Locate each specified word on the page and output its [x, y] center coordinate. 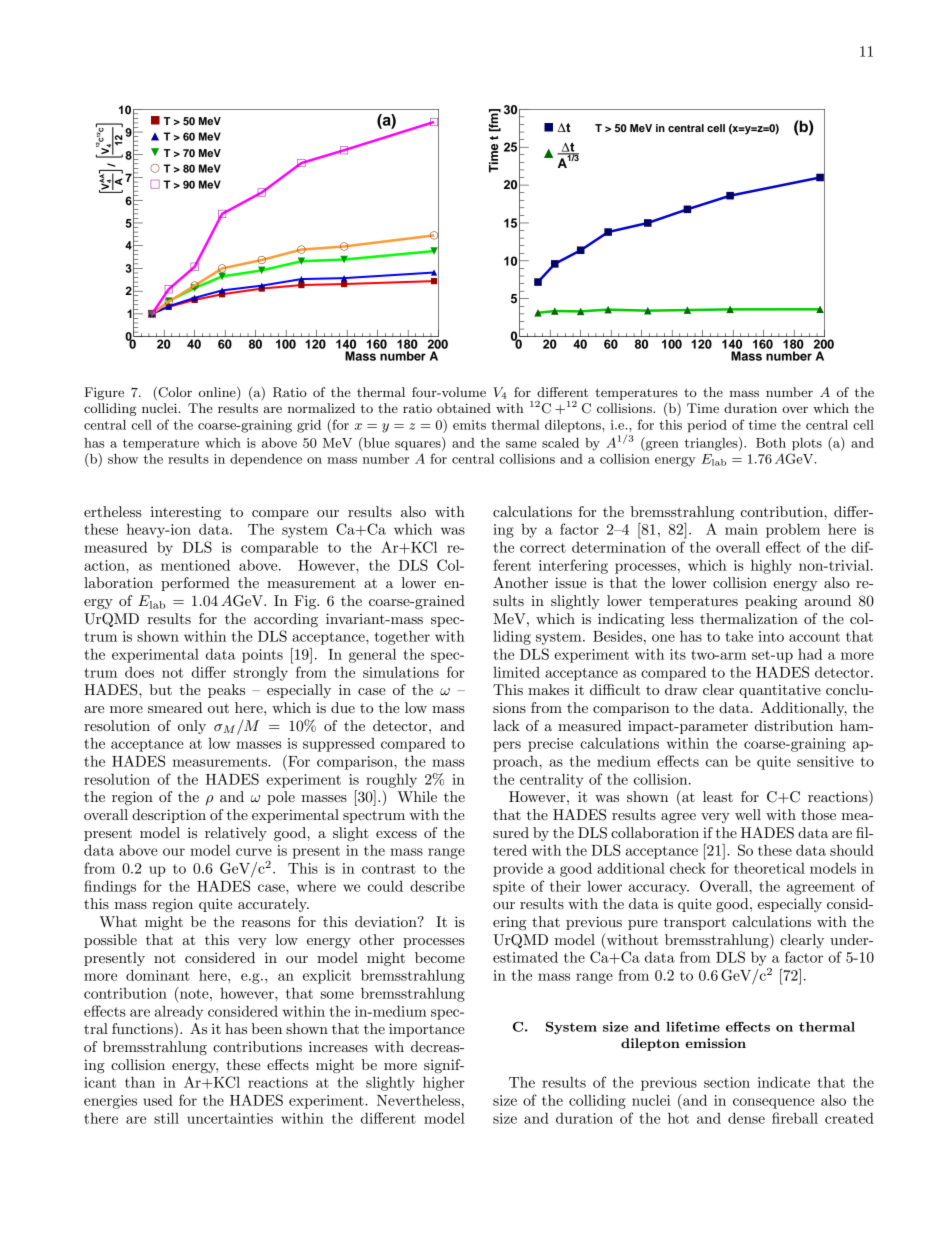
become [440, 957]
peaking [771, 602]
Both [771, 443]
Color [174, 393]
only [192, 727]
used [158, 1100]
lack [506, 725]
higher [444, 1083]
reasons [266, 923]
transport [695, 924]
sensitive [825, 761]
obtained [464, 408]
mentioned [195, 565]
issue [571, 582]
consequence [774, 1103]
